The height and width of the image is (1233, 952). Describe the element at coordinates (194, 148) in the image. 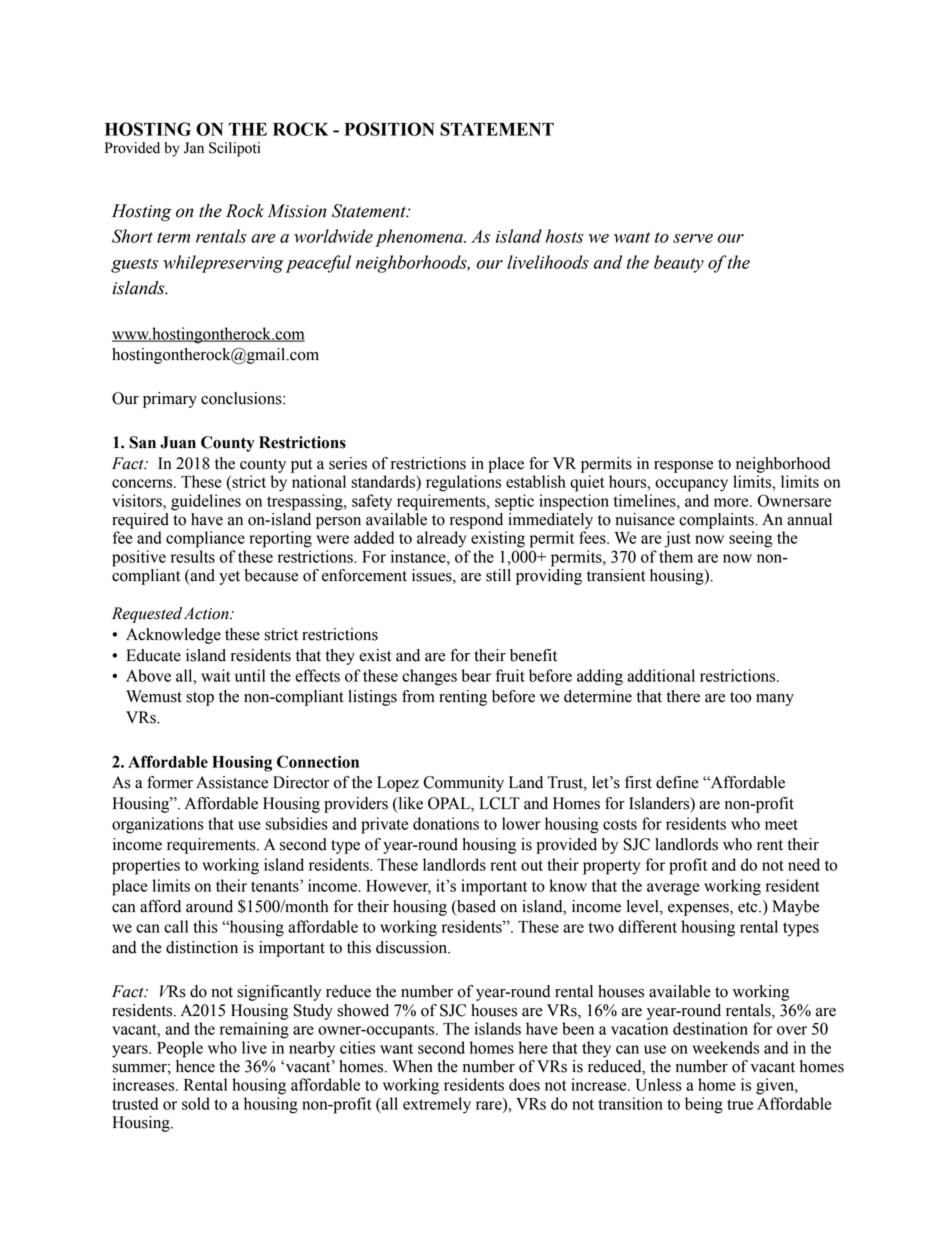

I see `Jan` at that location.
